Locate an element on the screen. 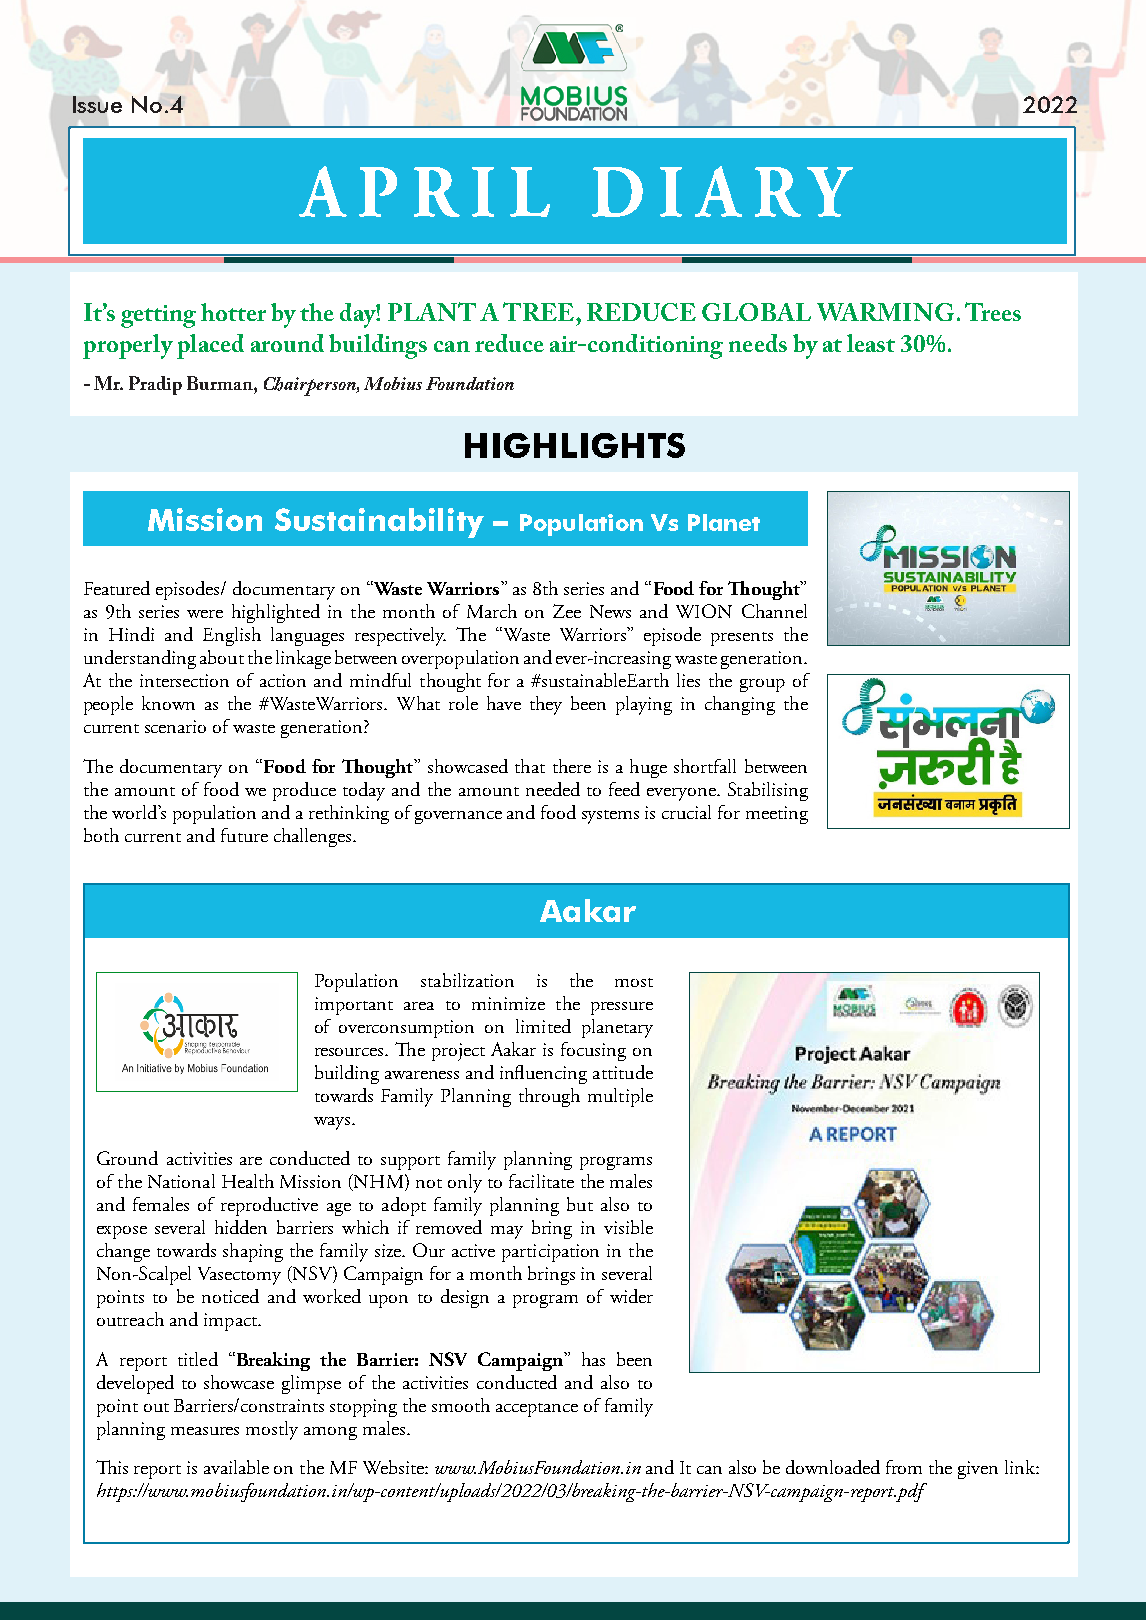  visible is located at coordinates (628, 1227).
